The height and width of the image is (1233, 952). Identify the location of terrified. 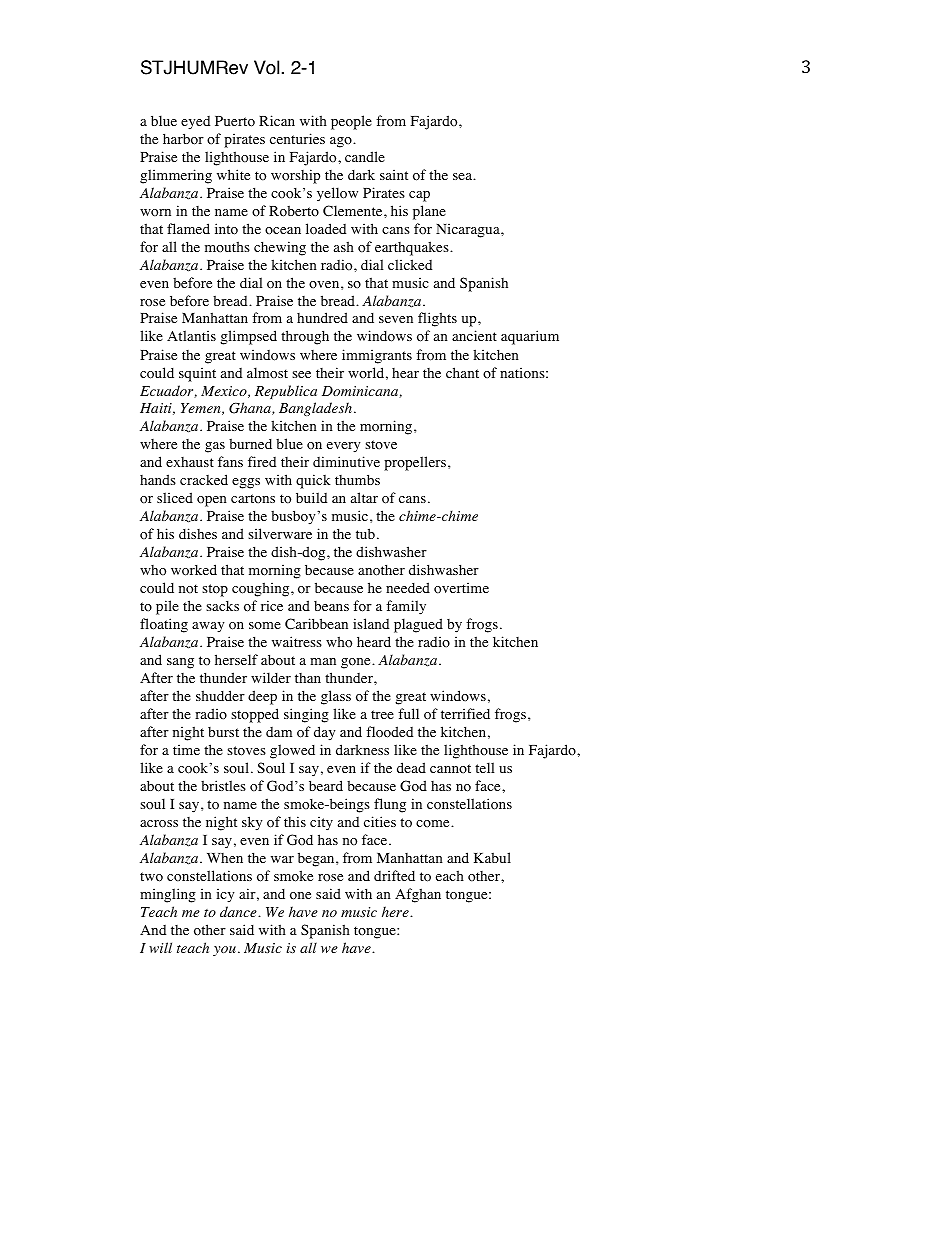
(465, 713).
